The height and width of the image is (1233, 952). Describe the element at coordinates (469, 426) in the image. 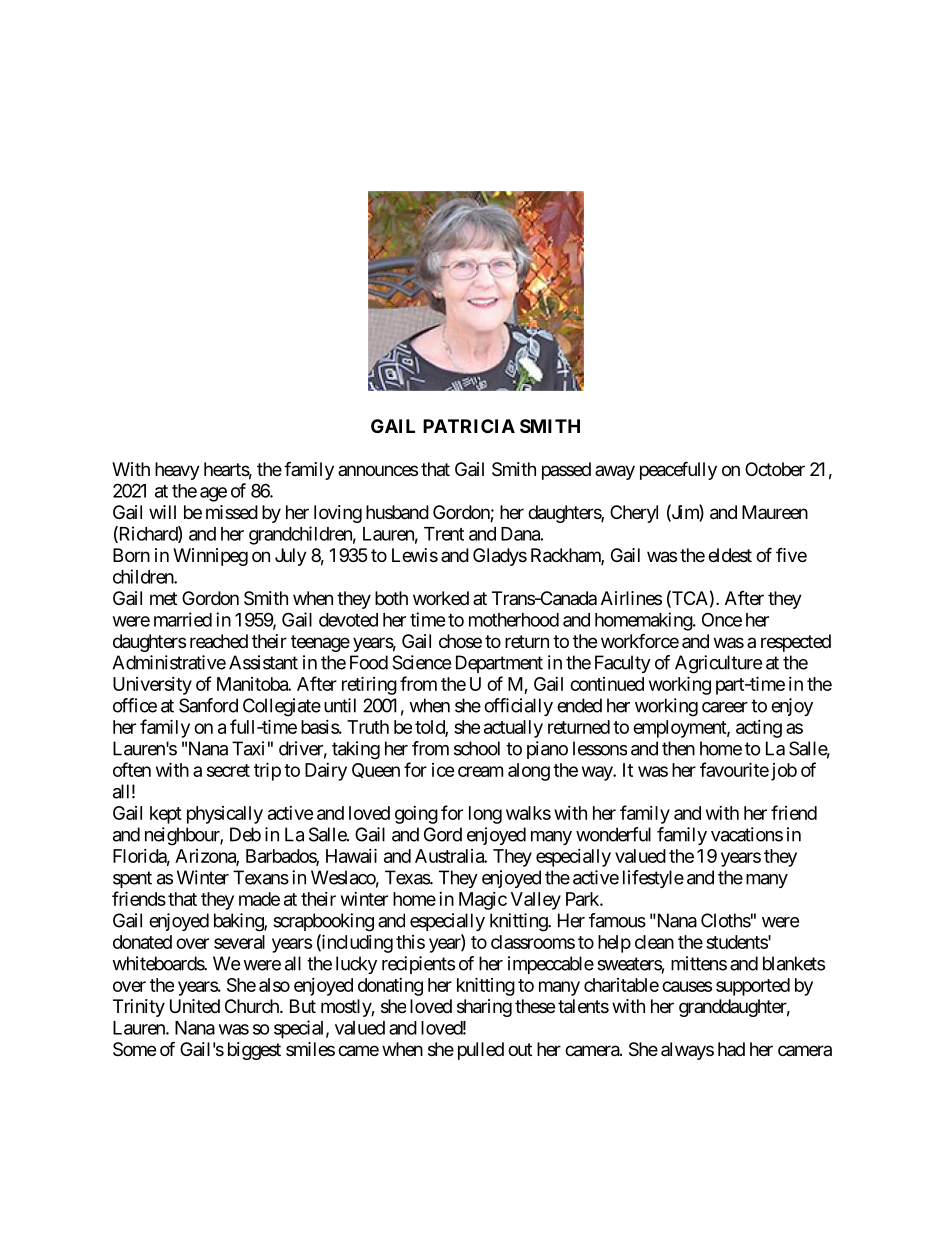

I see `PATRICIA` at that location.
